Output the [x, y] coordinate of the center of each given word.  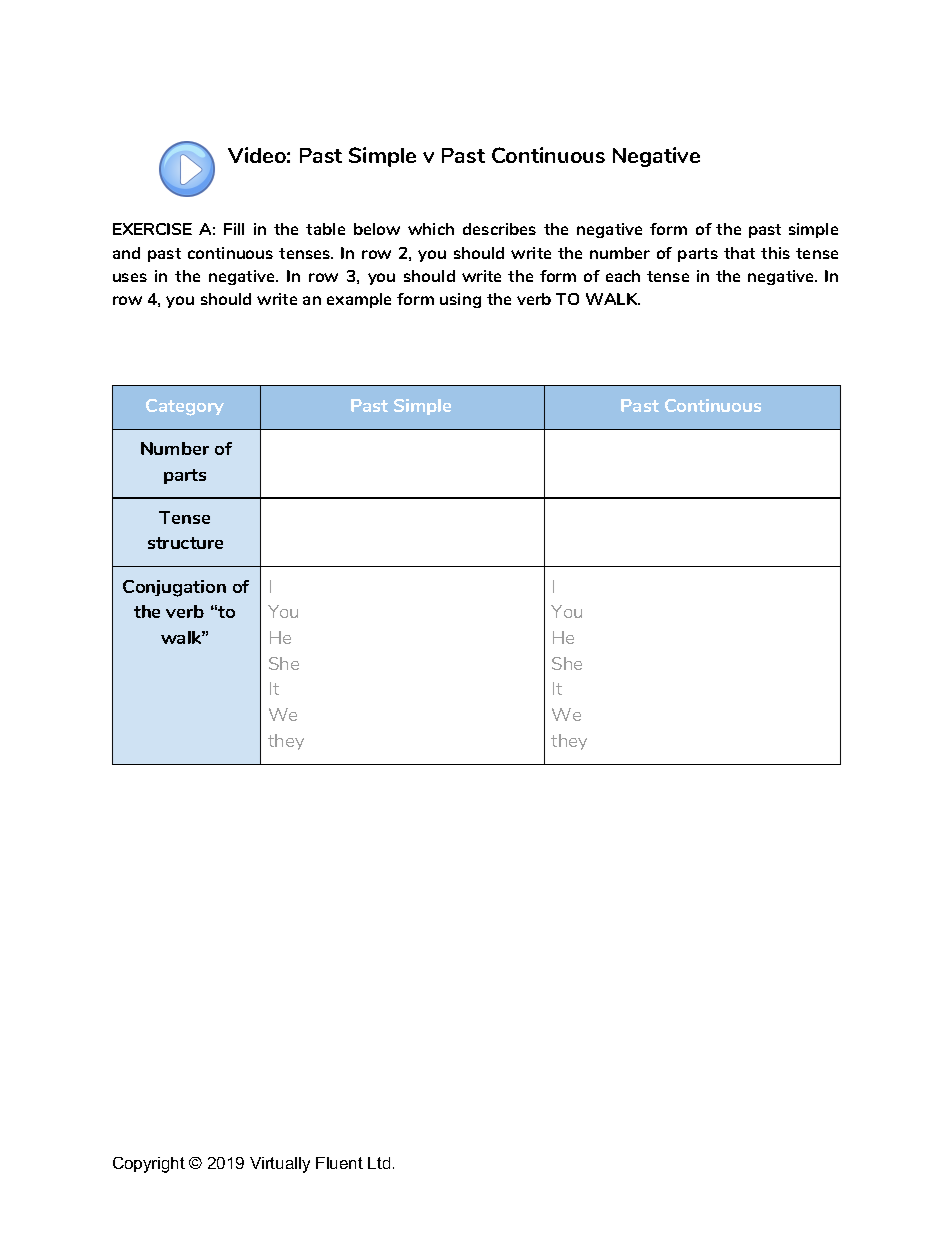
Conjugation [174, 588]
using [460, 300]
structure [185, 543]
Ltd [379, 1163]
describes [499, 229]
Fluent [339, 1163]
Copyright [149, 1165]
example [359, 300]
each [623, 276]
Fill [234, 229]
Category [185, 407]
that [739, 253]
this [775, 253]
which [431, 229]
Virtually [280, 1165]
